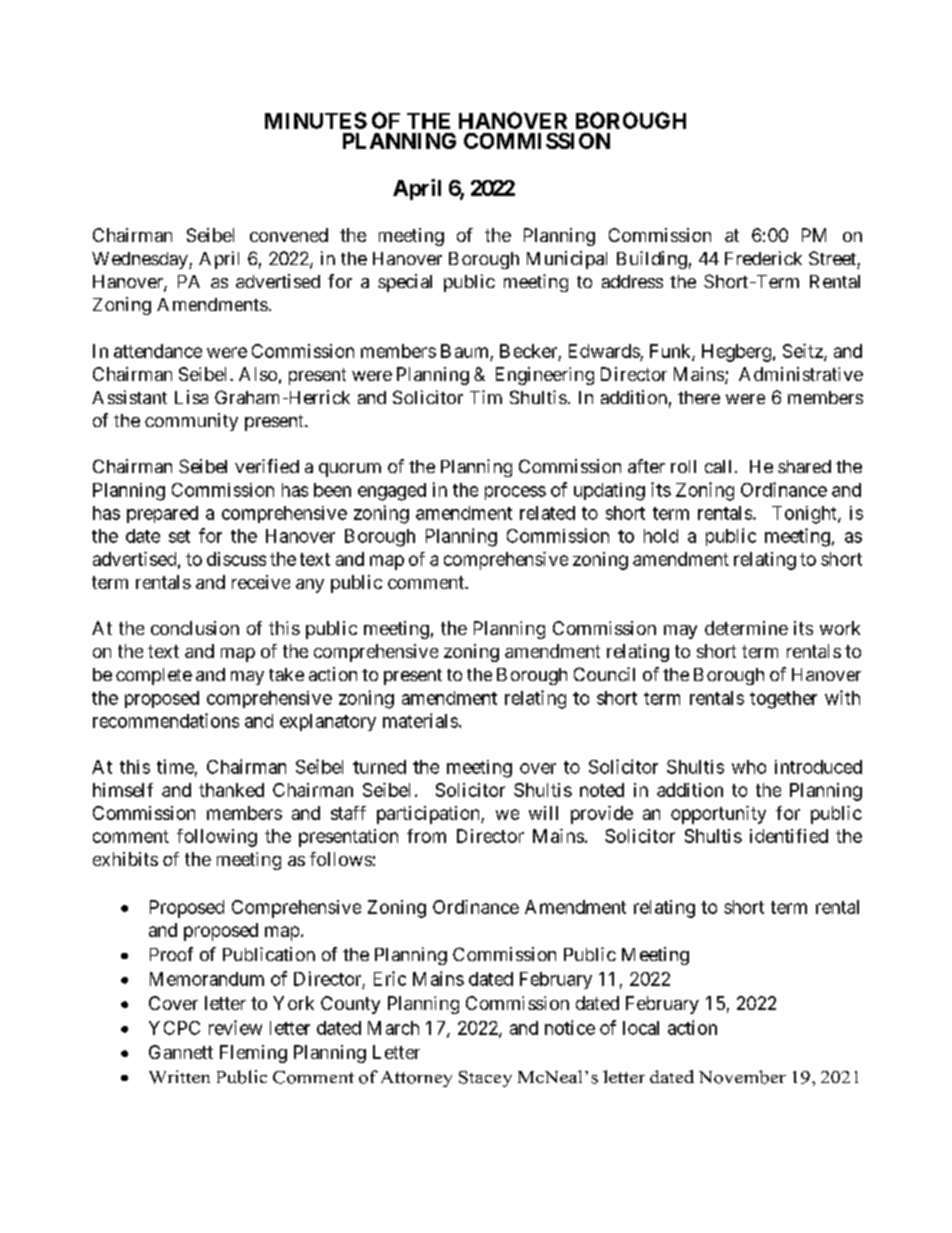 The width and height of the document is (952, 1233). What do you see at coordinates (235, 1027) in the document?
I see `review` at bounding box center [235, 1027].
